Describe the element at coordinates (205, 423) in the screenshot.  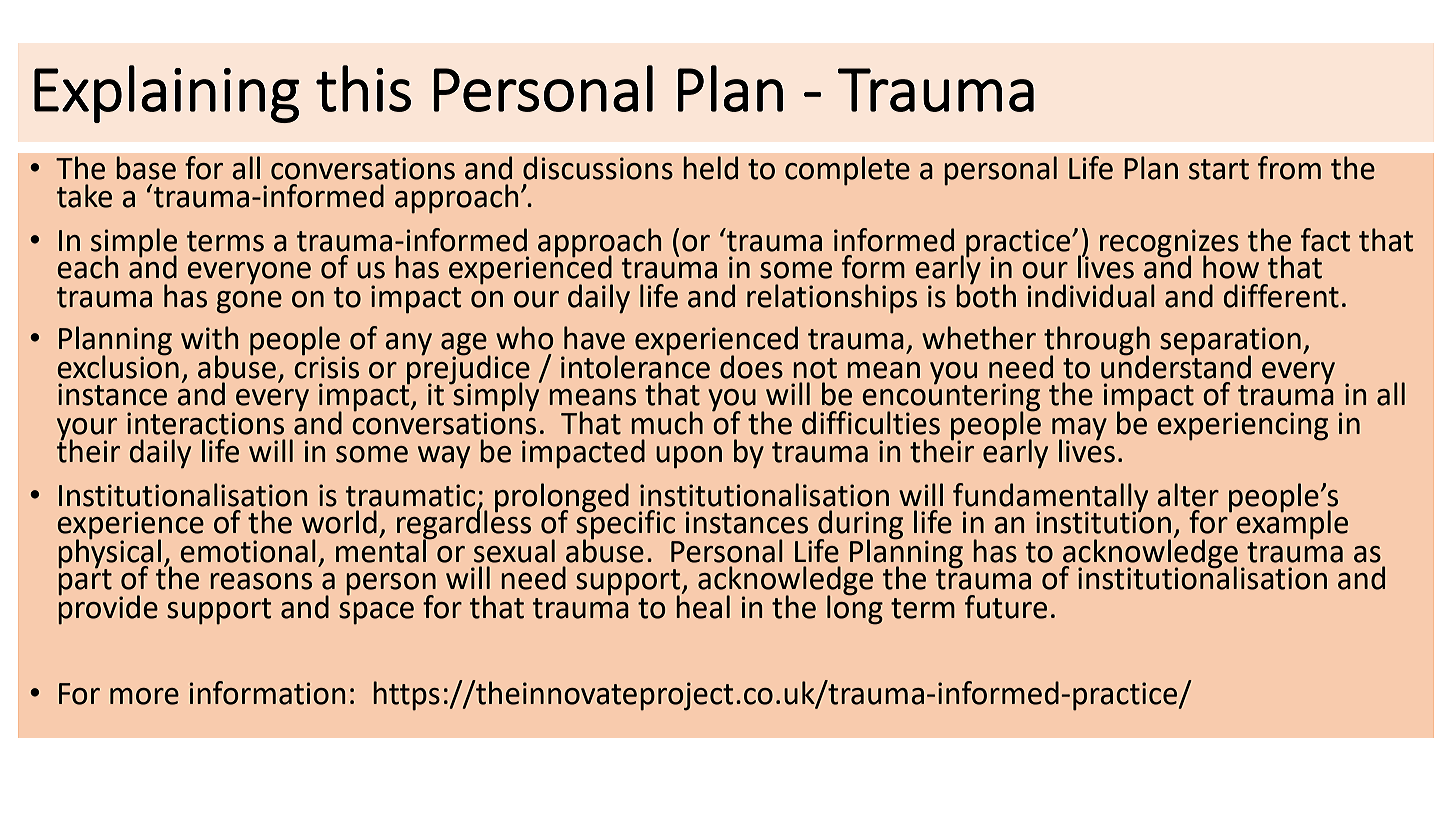
I see `interactions` at that location.
